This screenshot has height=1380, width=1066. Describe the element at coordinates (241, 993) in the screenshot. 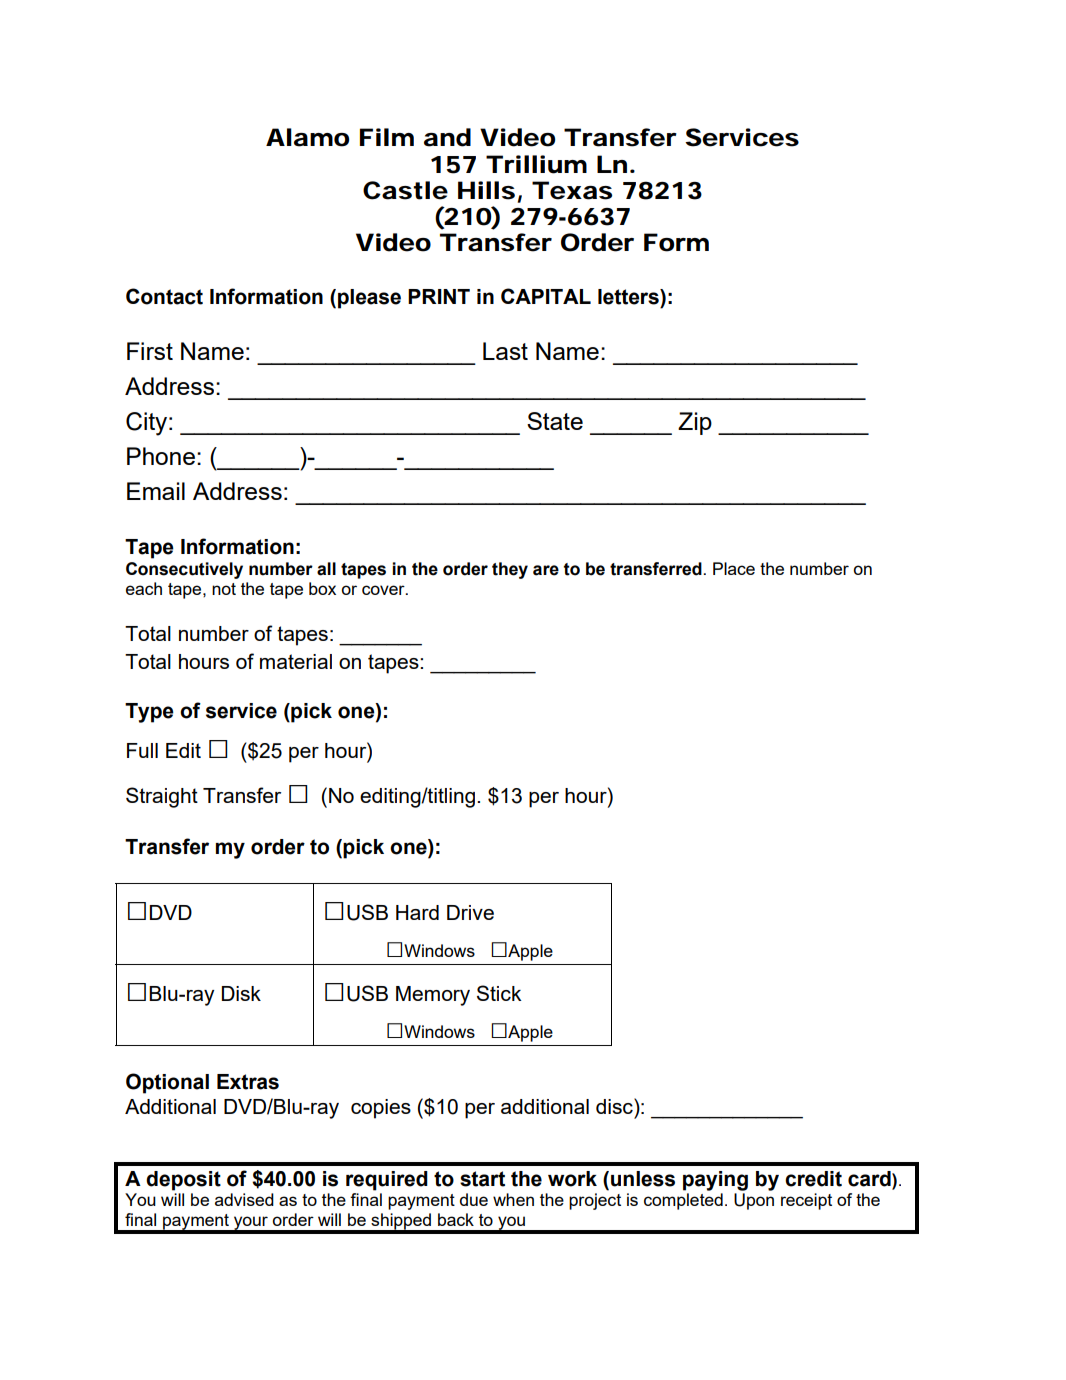

I see `Disk` at that location.
